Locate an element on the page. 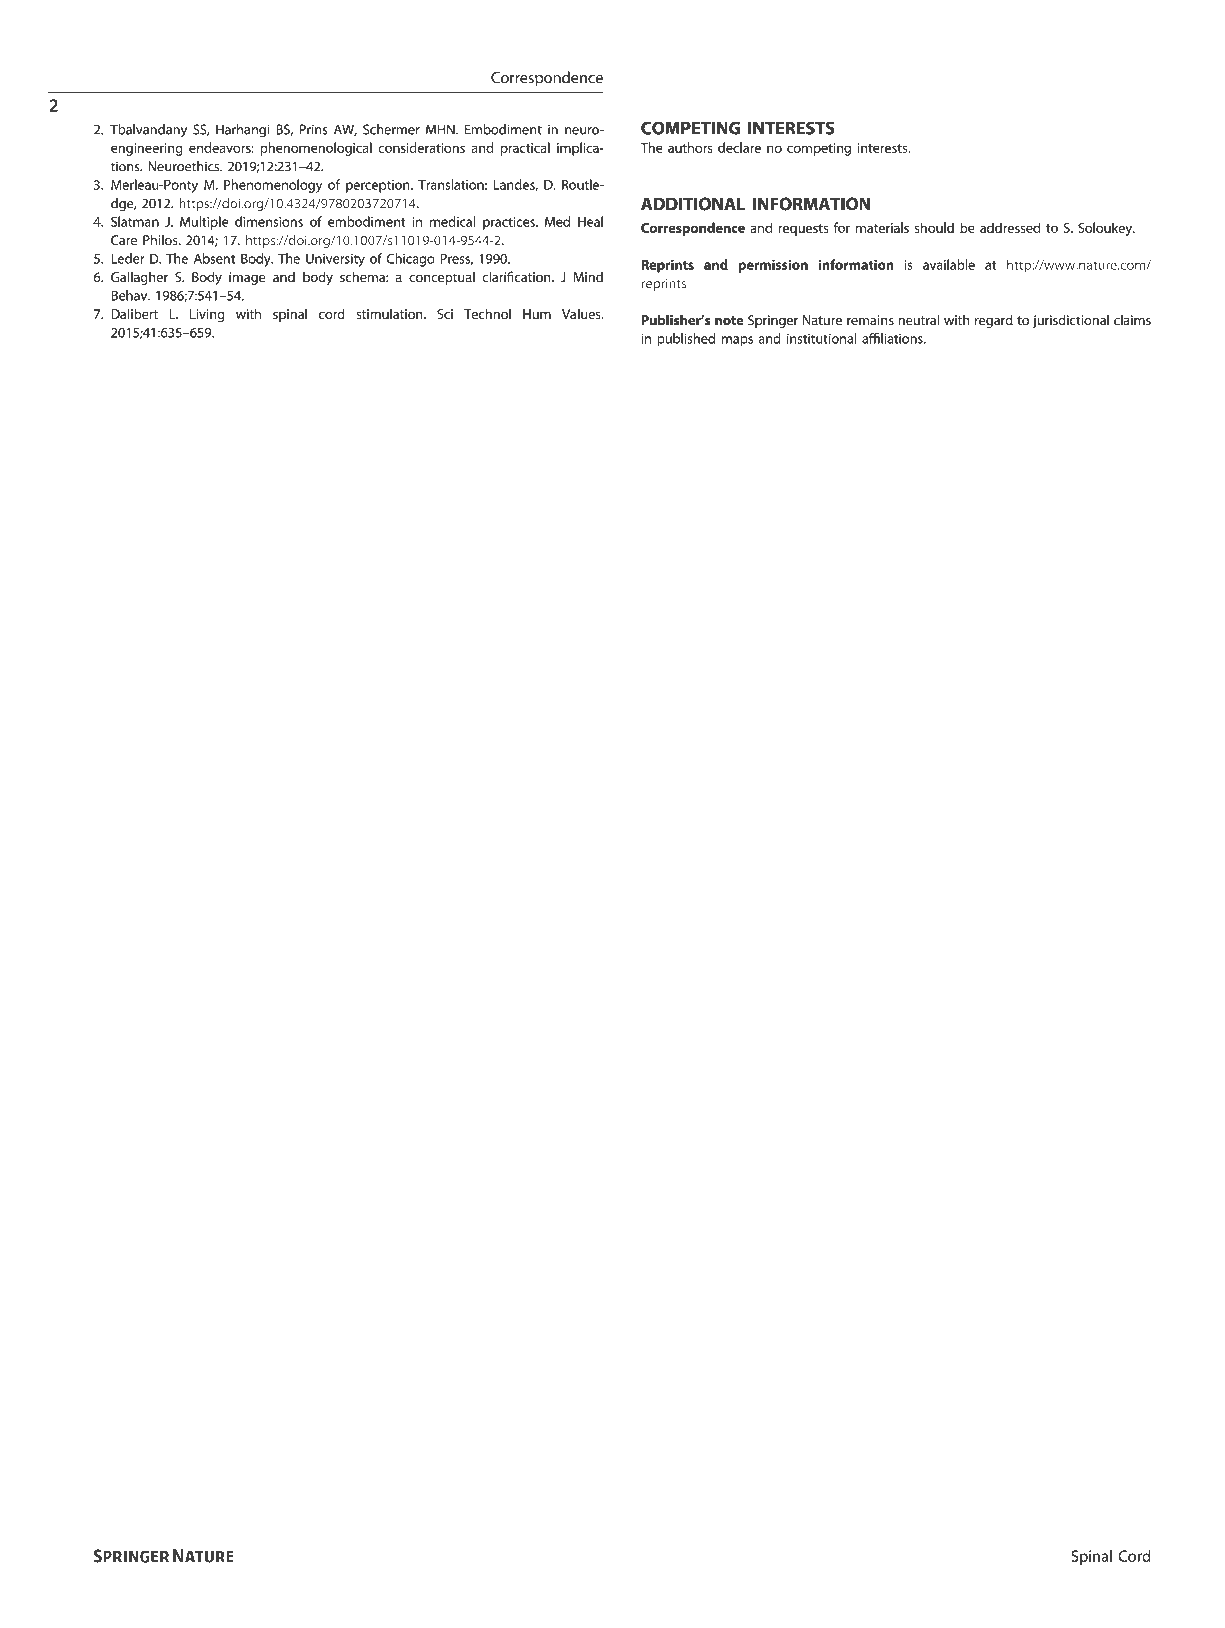  Prins is located at coordinates (314, 129).
